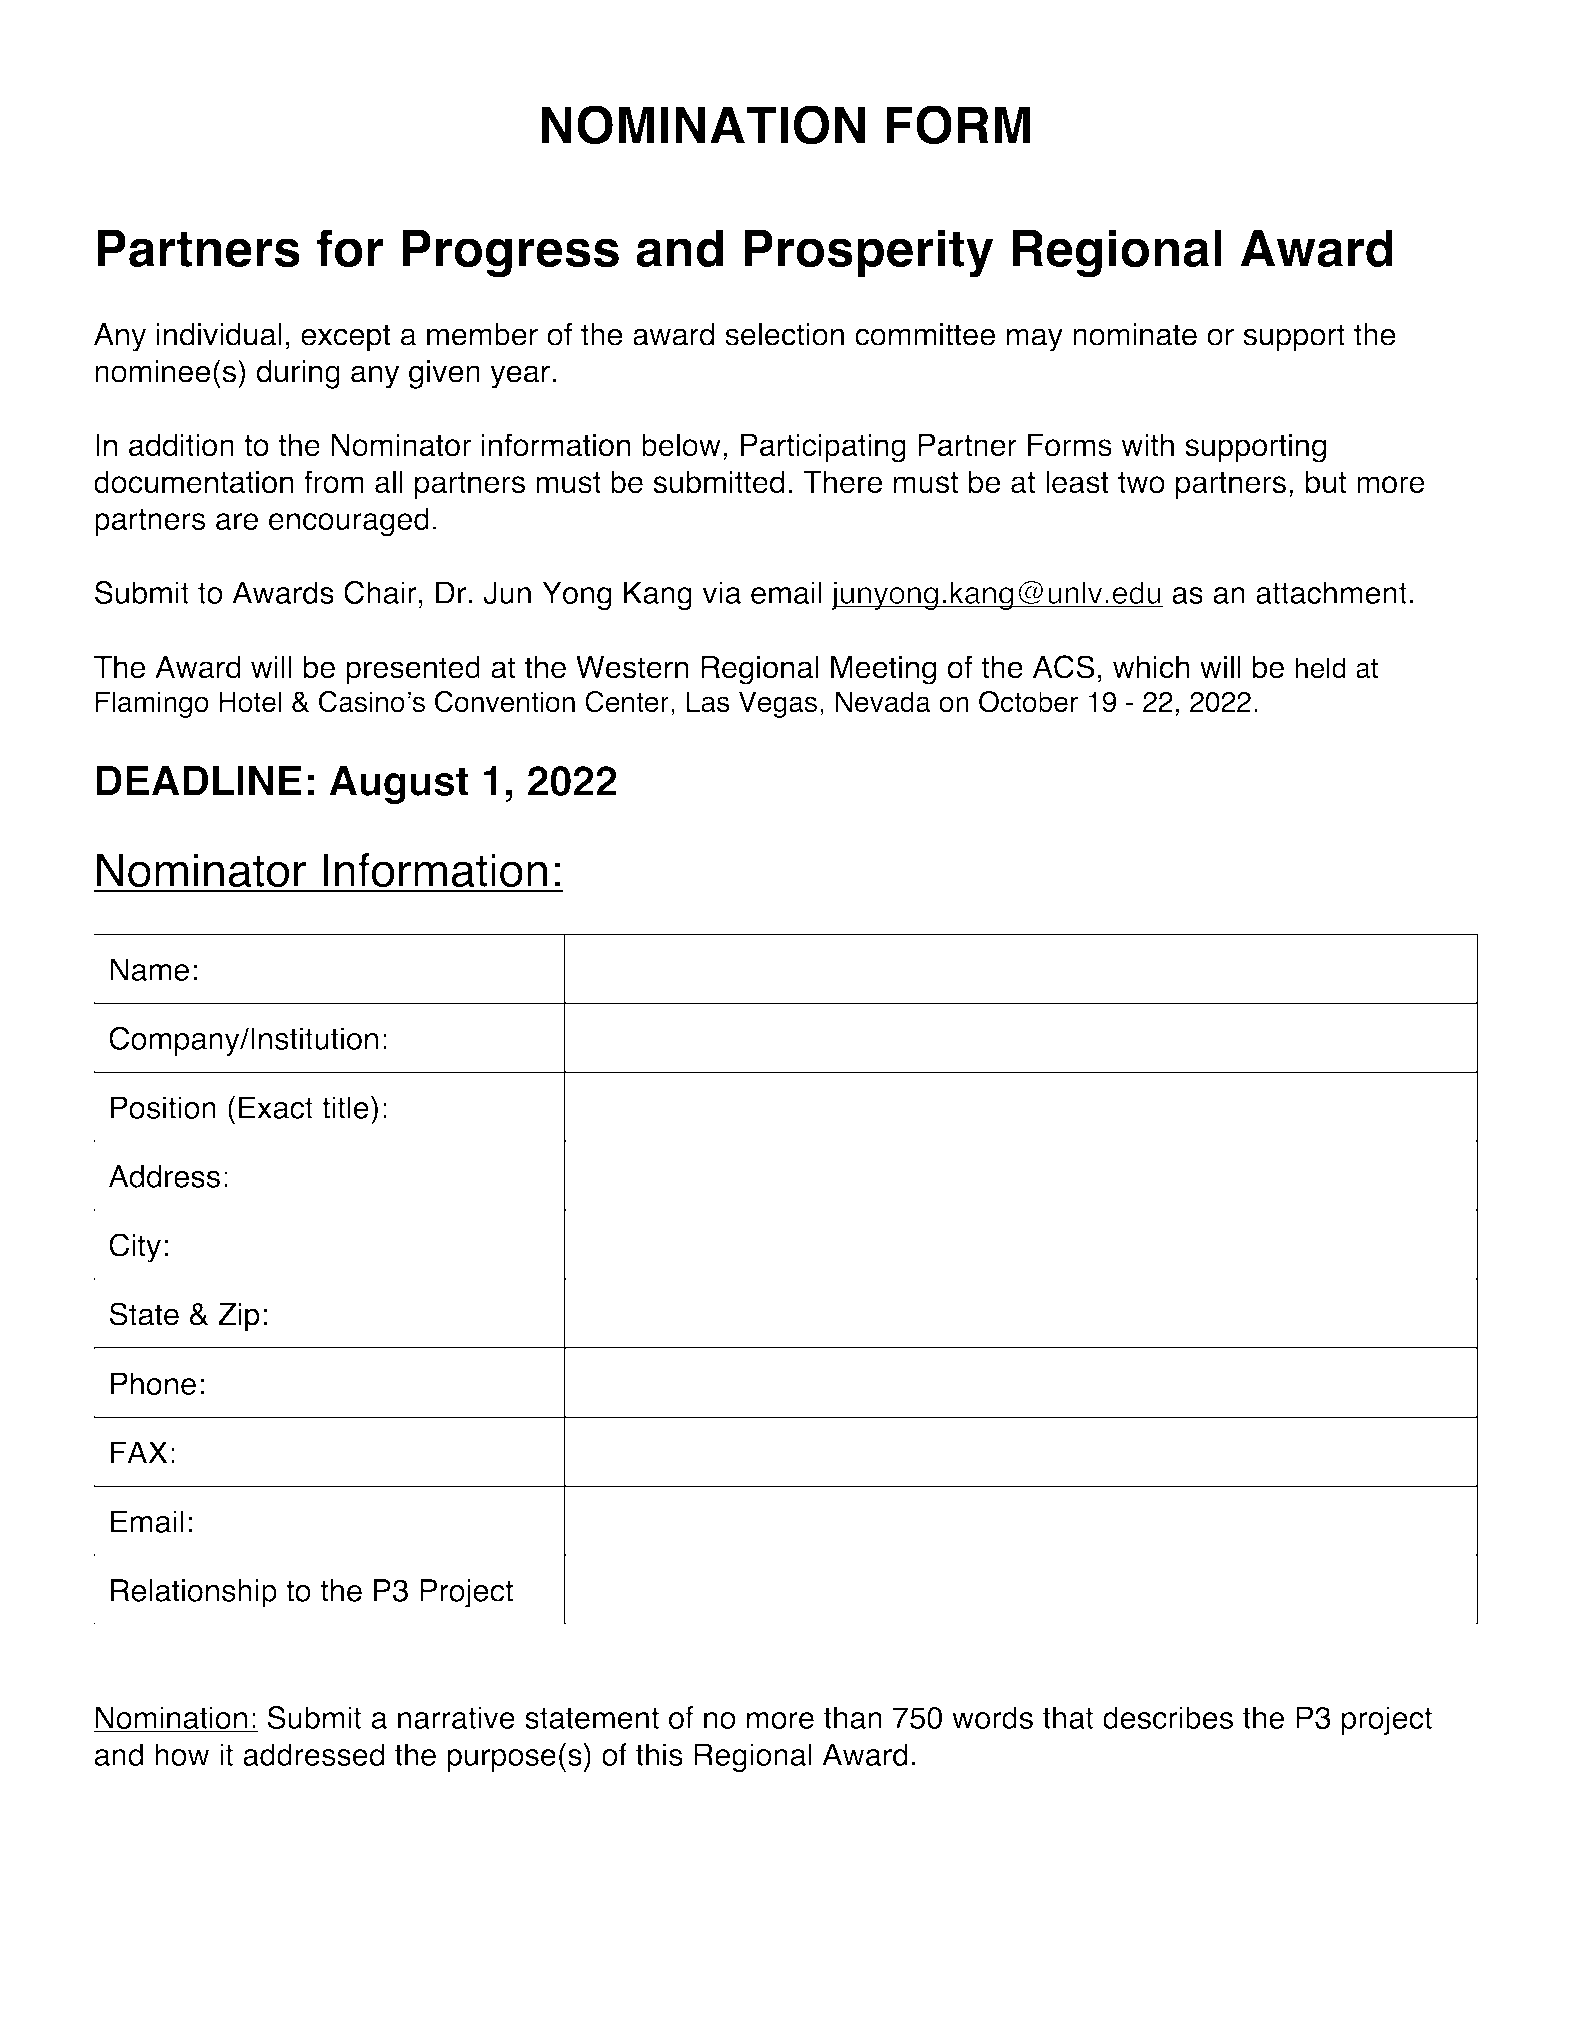 The height and width of the image is (2030, 1569). What do you see at coordinates (239, 1317) in the image?
I see `Zip` at bounding box center [239, 1317].
